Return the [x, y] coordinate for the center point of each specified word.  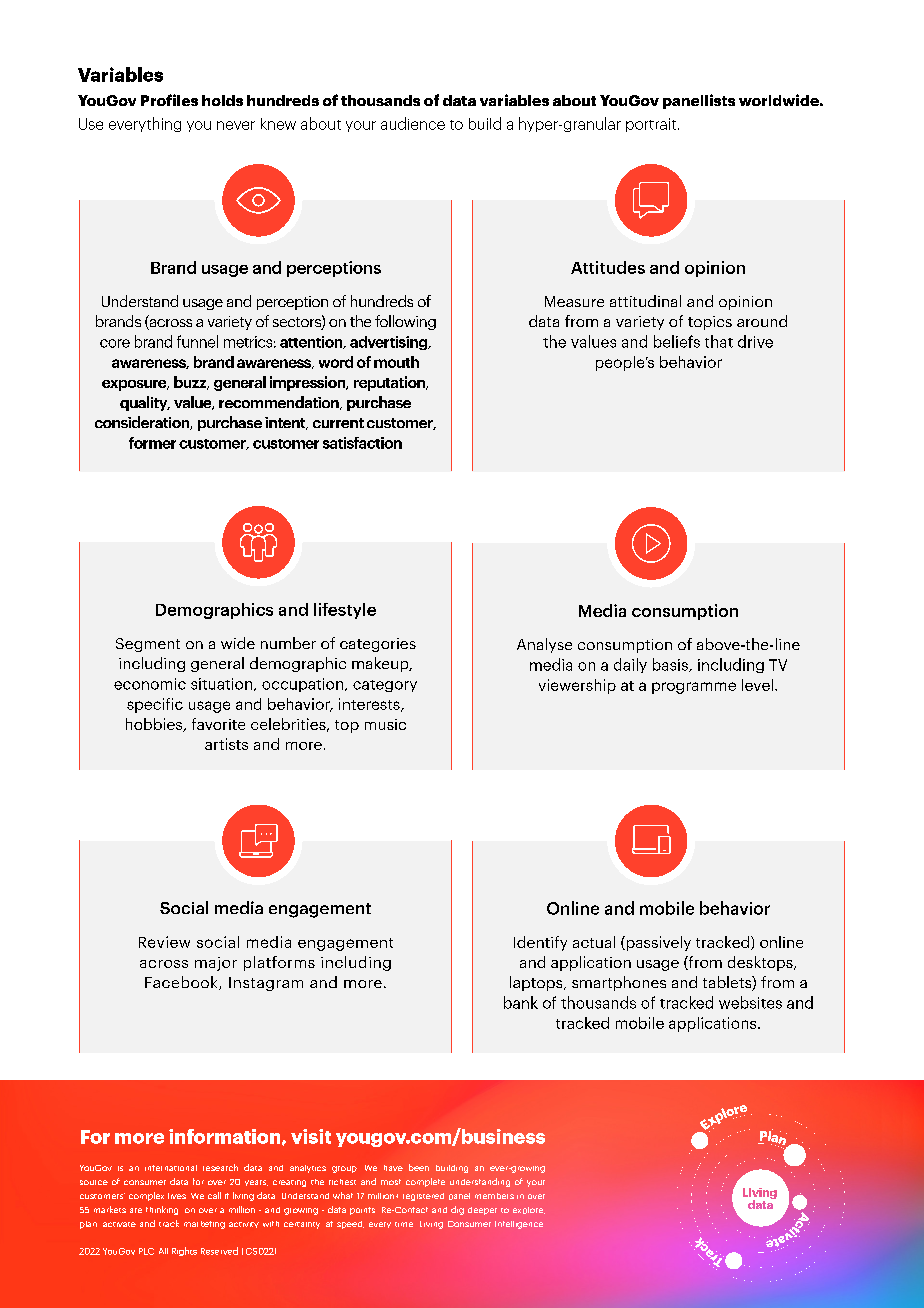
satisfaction [362, 443]
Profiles [169, 100]
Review [164, 942]
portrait [651, 125]
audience [413, 123]
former [152, 443]
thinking [162, 1210]
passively [657, 943]
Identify [540, 943]
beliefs [677, 341]
